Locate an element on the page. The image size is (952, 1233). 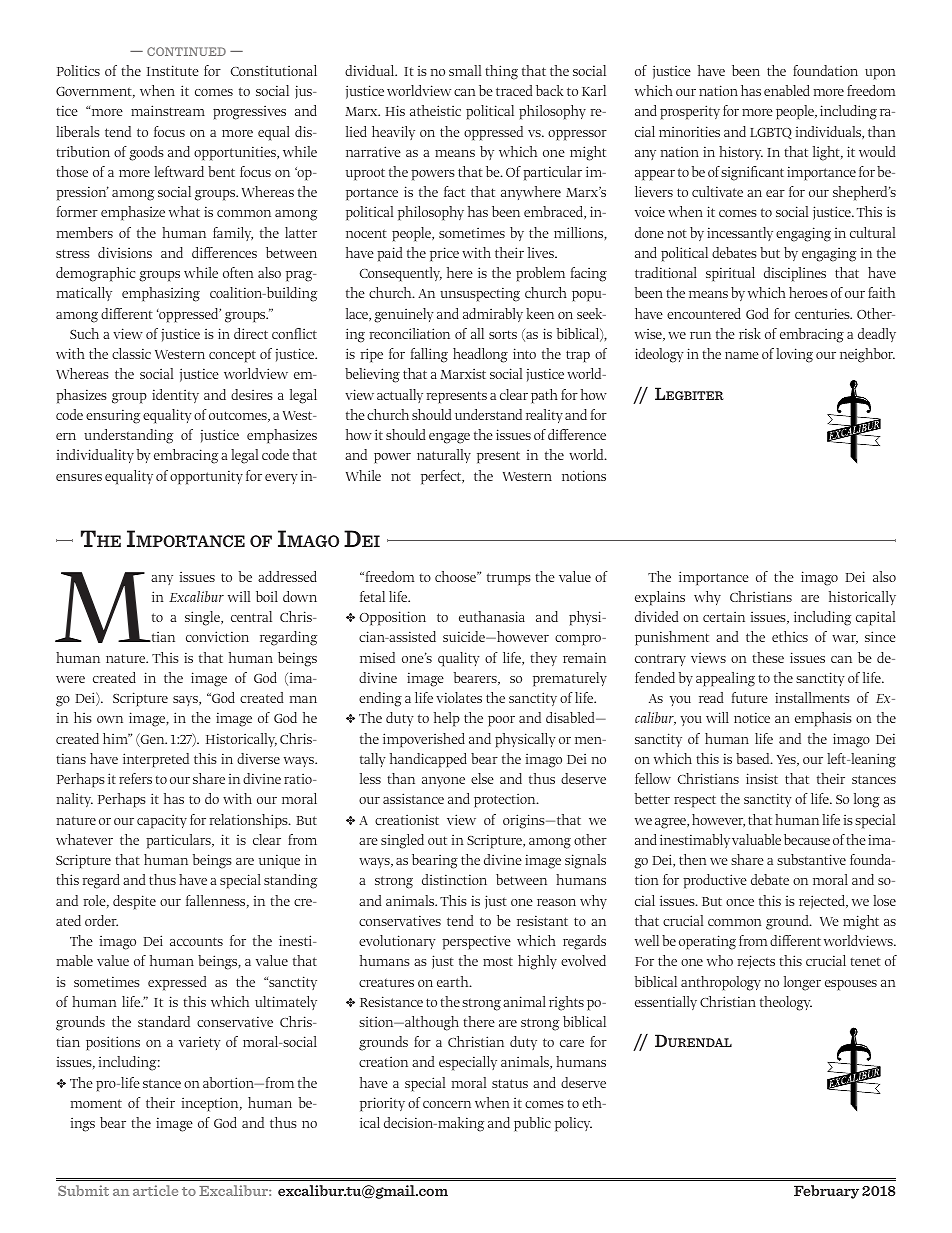
despite is located at coordinates (134, 902).
